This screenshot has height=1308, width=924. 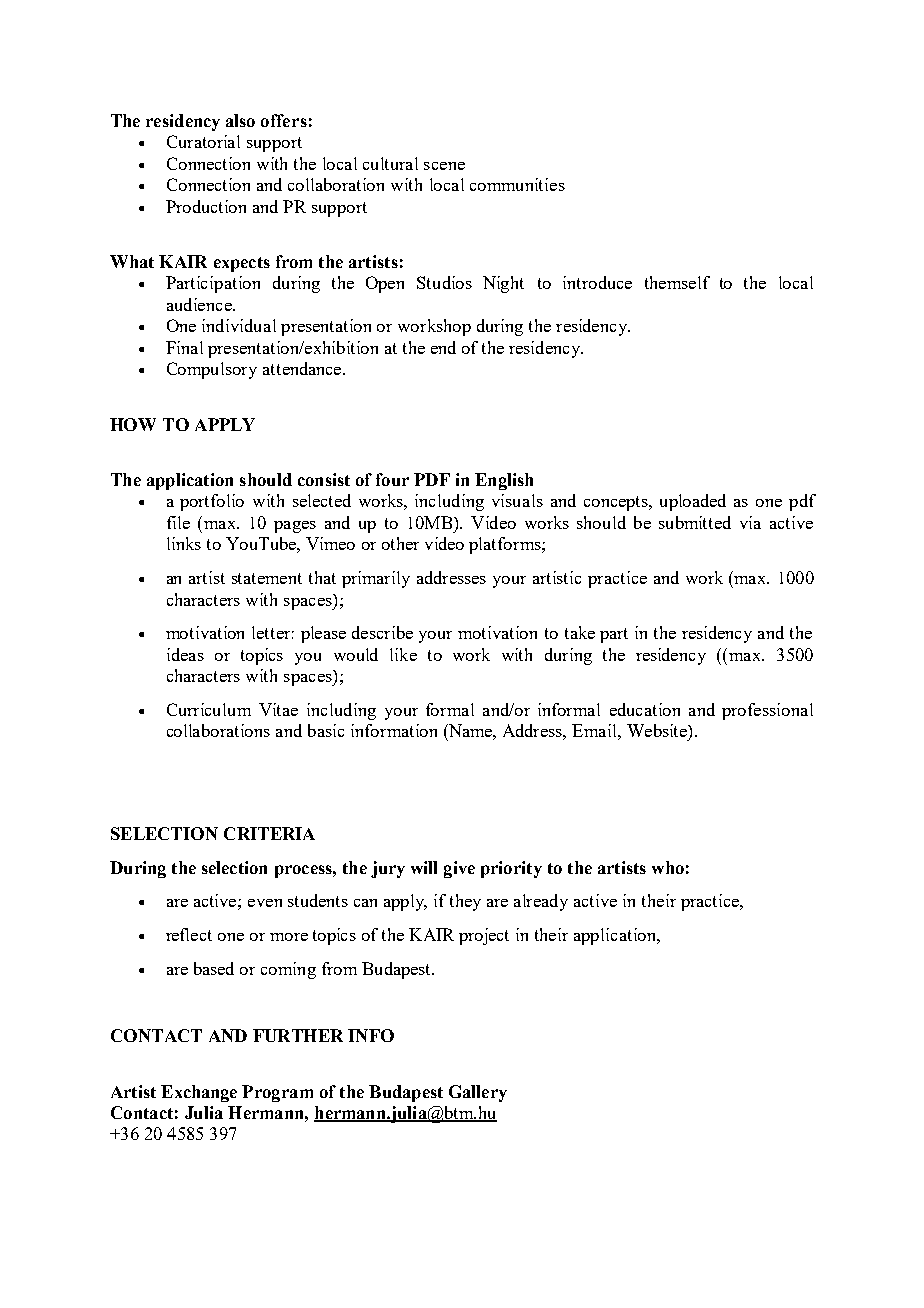 What do you see at coordinates (668, 867) in the screenshot?
I see `who` at bounding box center [668, 867].
